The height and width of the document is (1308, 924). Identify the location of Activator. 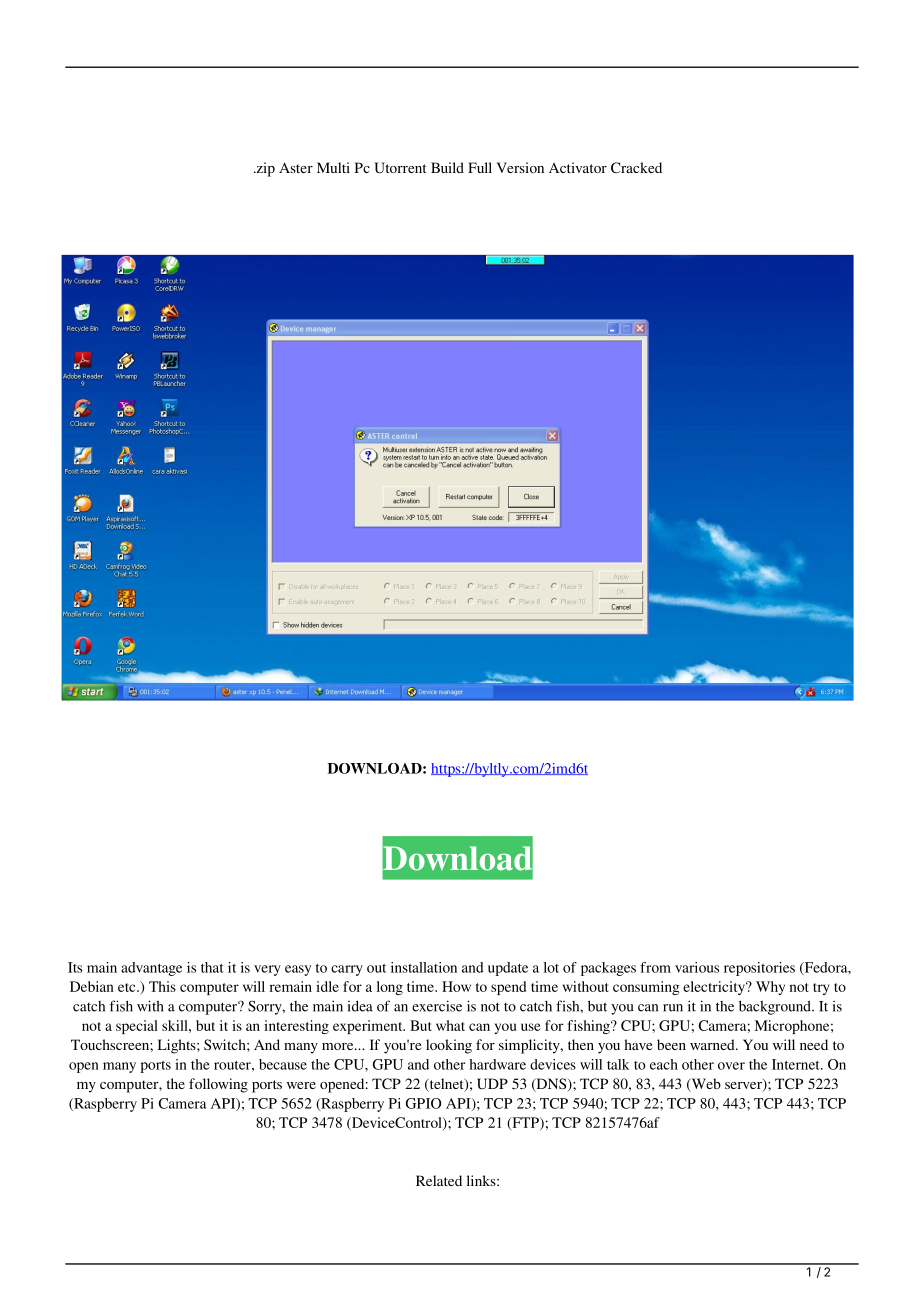
(578, 167).
